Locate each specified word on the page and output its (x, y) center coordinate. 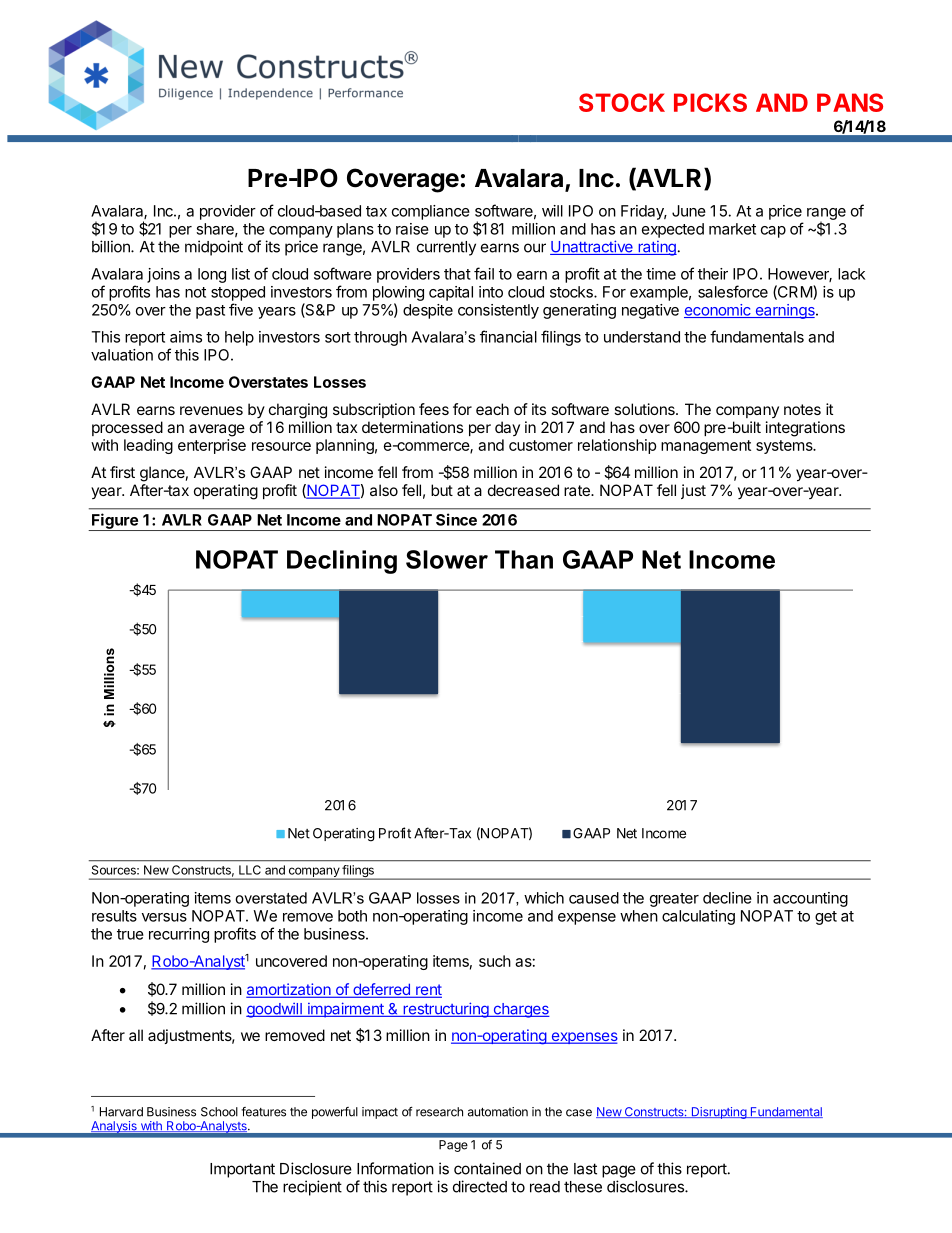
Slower (447, 559)
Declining (342, 562)
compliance (431, 212)
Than (524, 559)
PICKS (710, 102)
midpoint (214, 248)
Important (242, 1170)
